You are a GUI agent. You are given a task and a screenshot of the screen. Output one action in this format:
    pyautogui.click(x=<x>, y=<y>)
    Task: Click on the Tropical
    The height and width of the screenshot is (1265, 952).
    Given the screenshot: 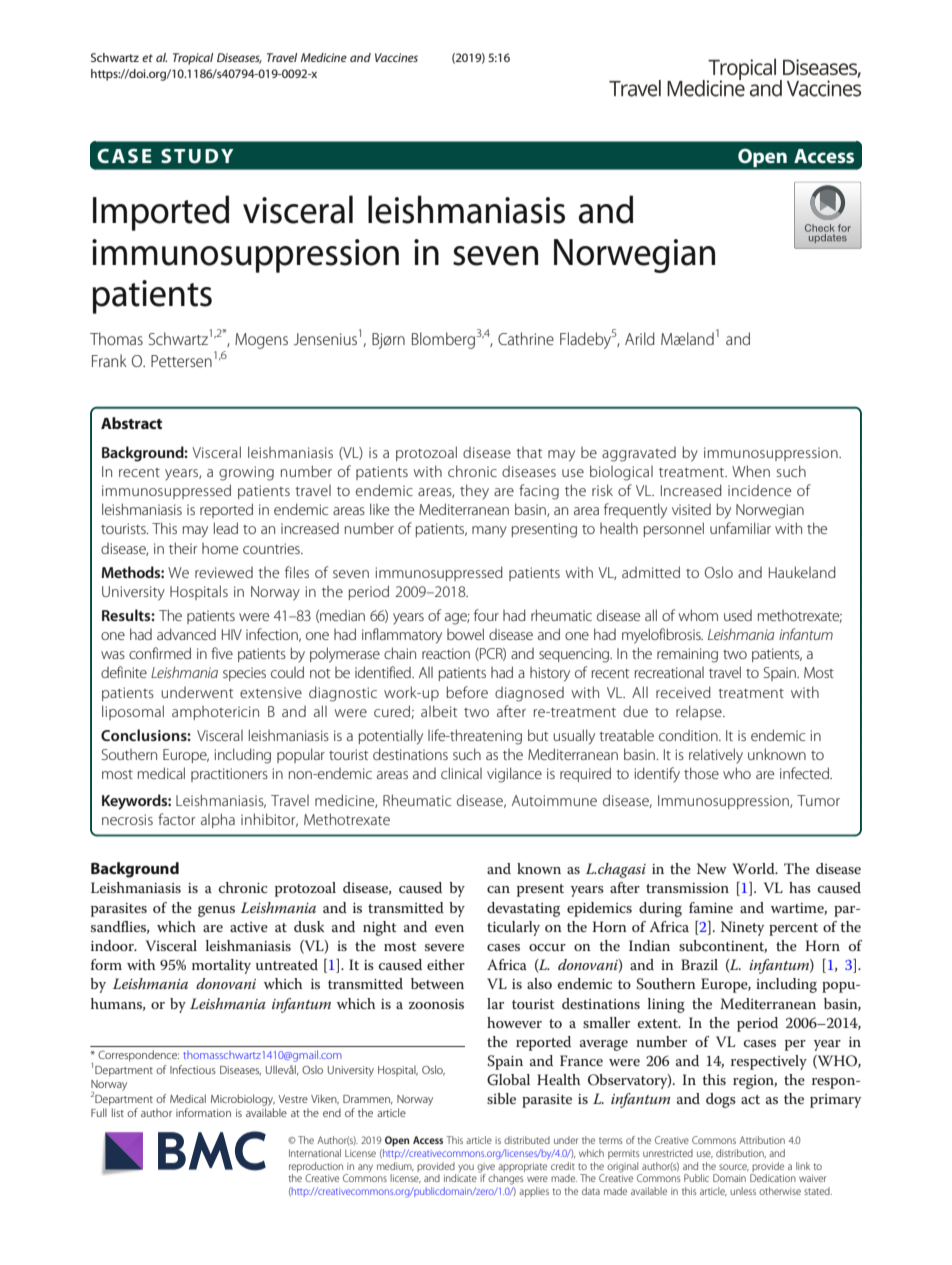 What is the action you would take?
    pyautogui.click(x=193, y=59)
